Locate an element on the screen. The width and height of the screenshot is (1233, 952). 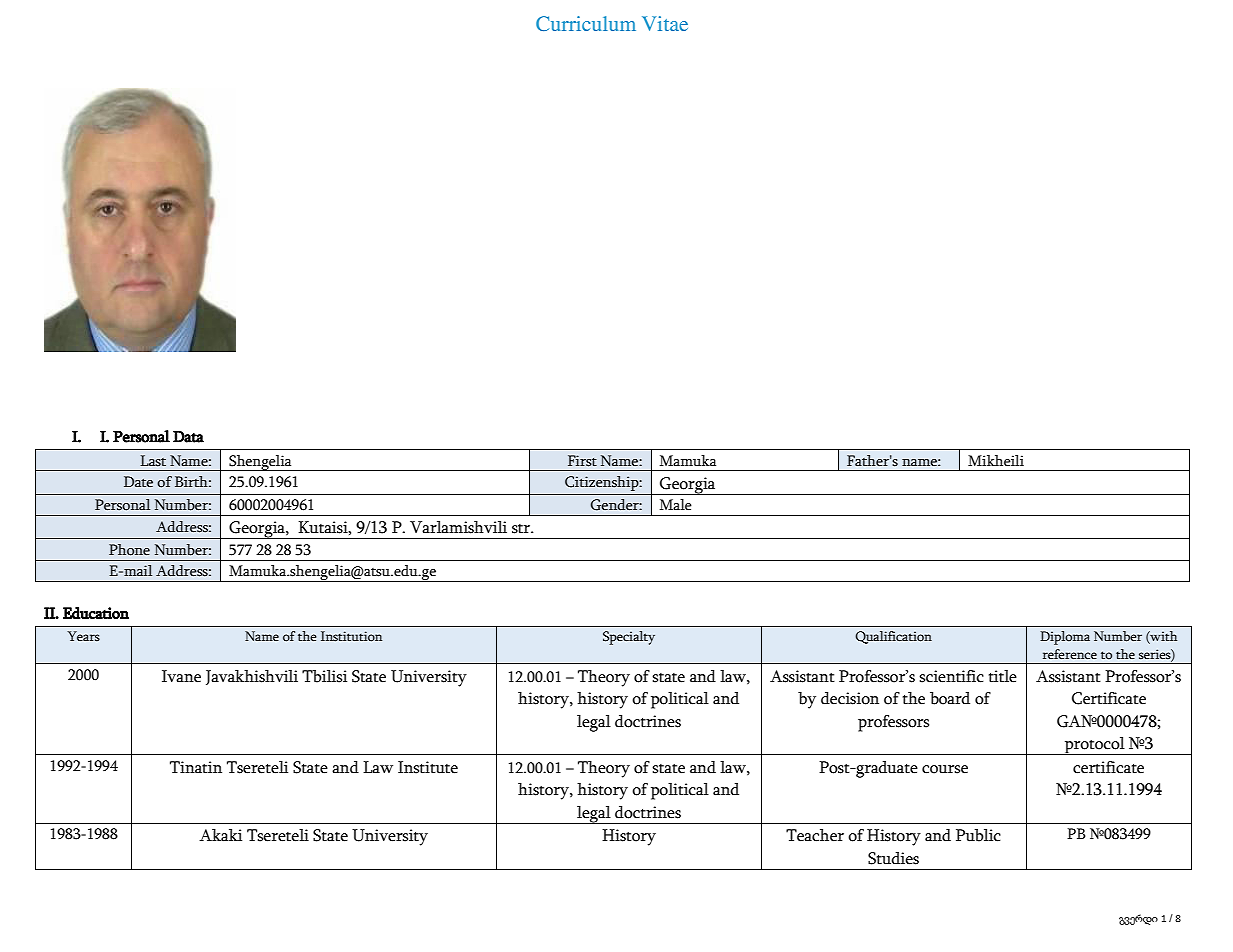
Vitae is located at coordinates (665, 23).
